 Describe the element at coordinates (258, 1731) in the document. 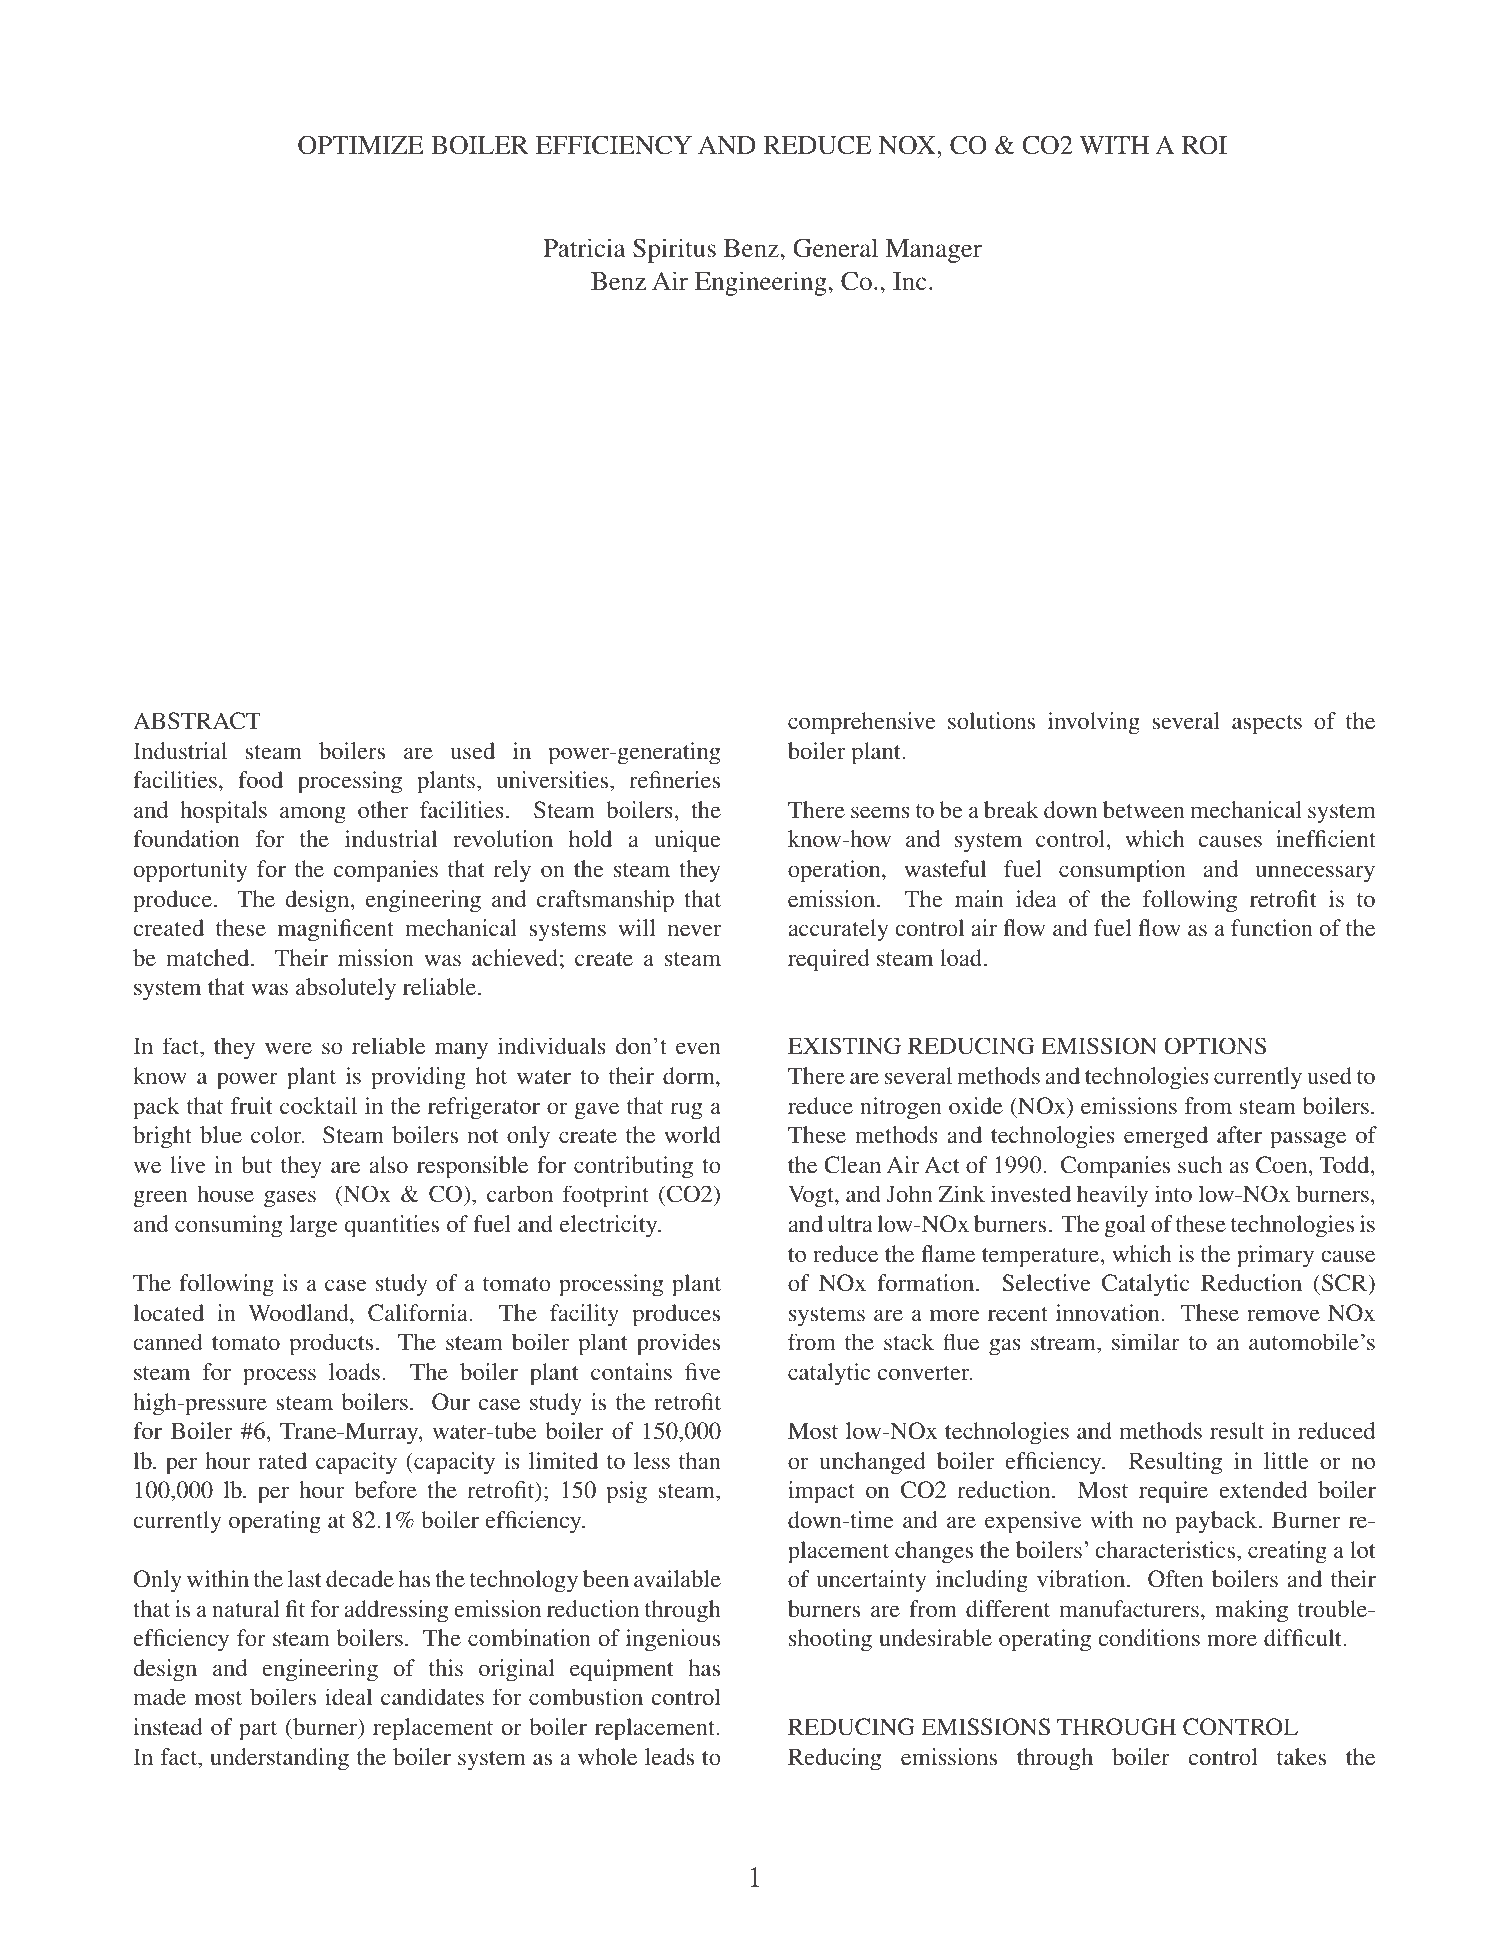

I see `part` at that location.
